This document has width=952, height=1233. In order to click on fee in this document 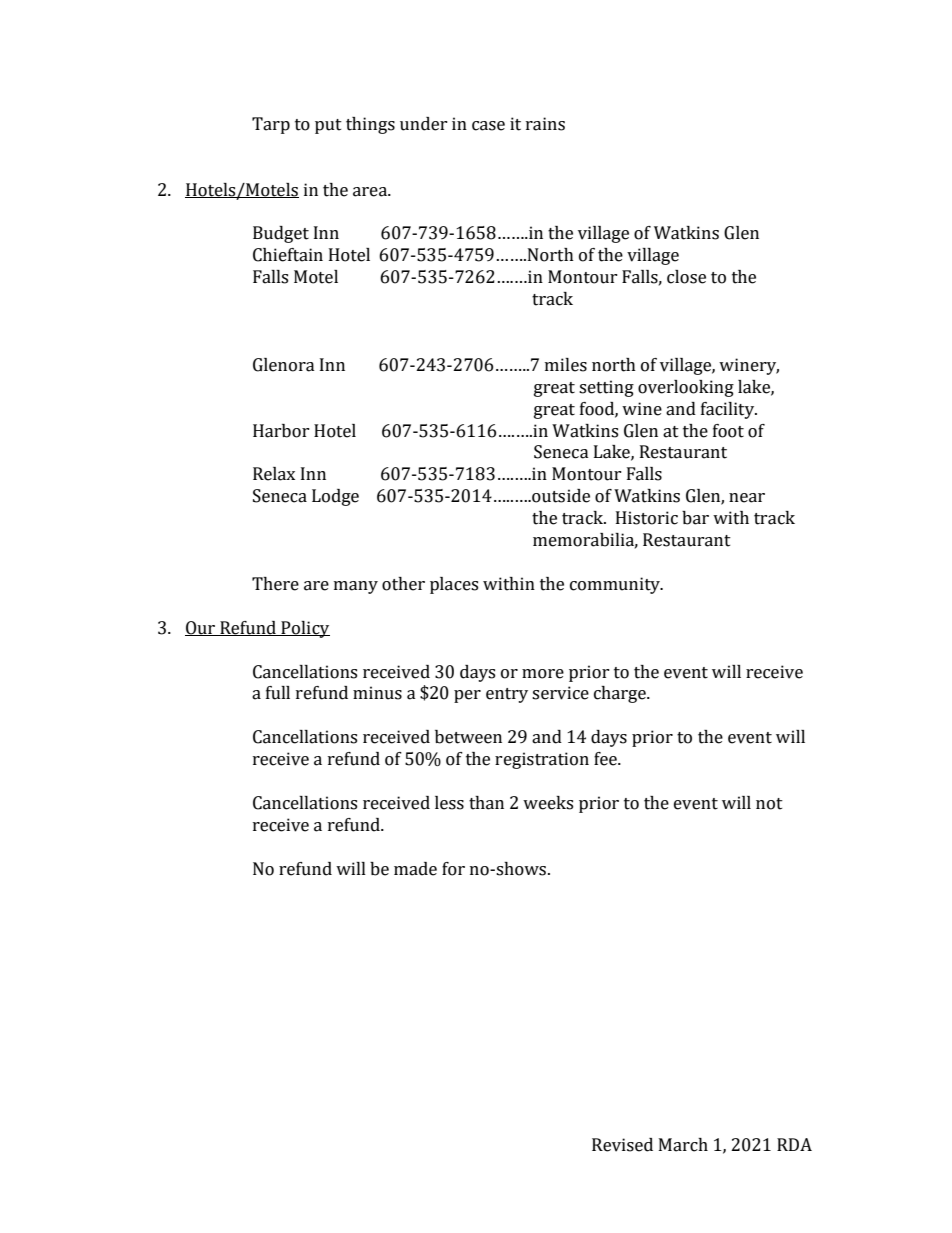, I will do `click(606, 759)`.
